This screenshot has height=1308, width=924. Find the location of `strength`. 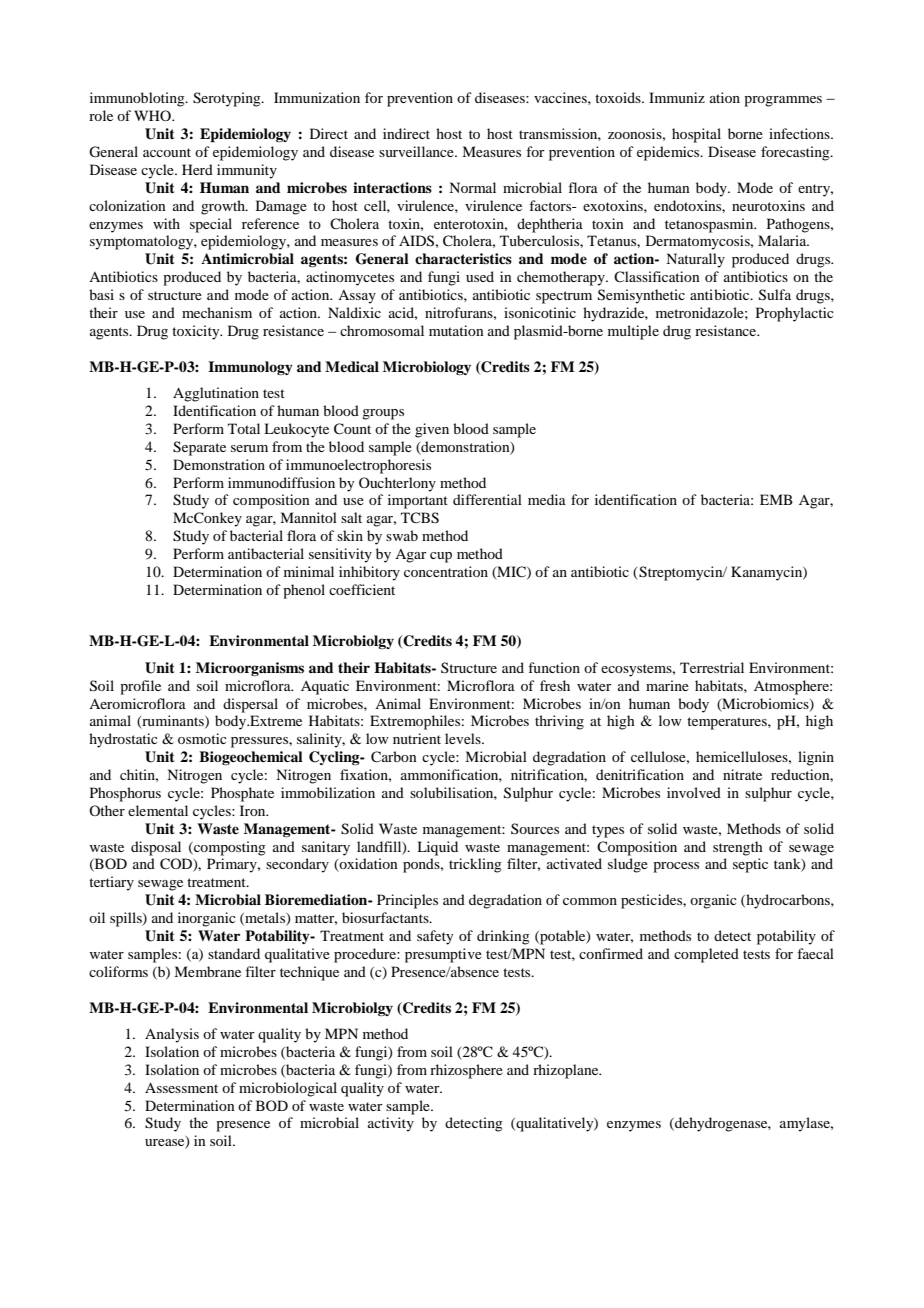

strength is located at coordinates (738, 848).
